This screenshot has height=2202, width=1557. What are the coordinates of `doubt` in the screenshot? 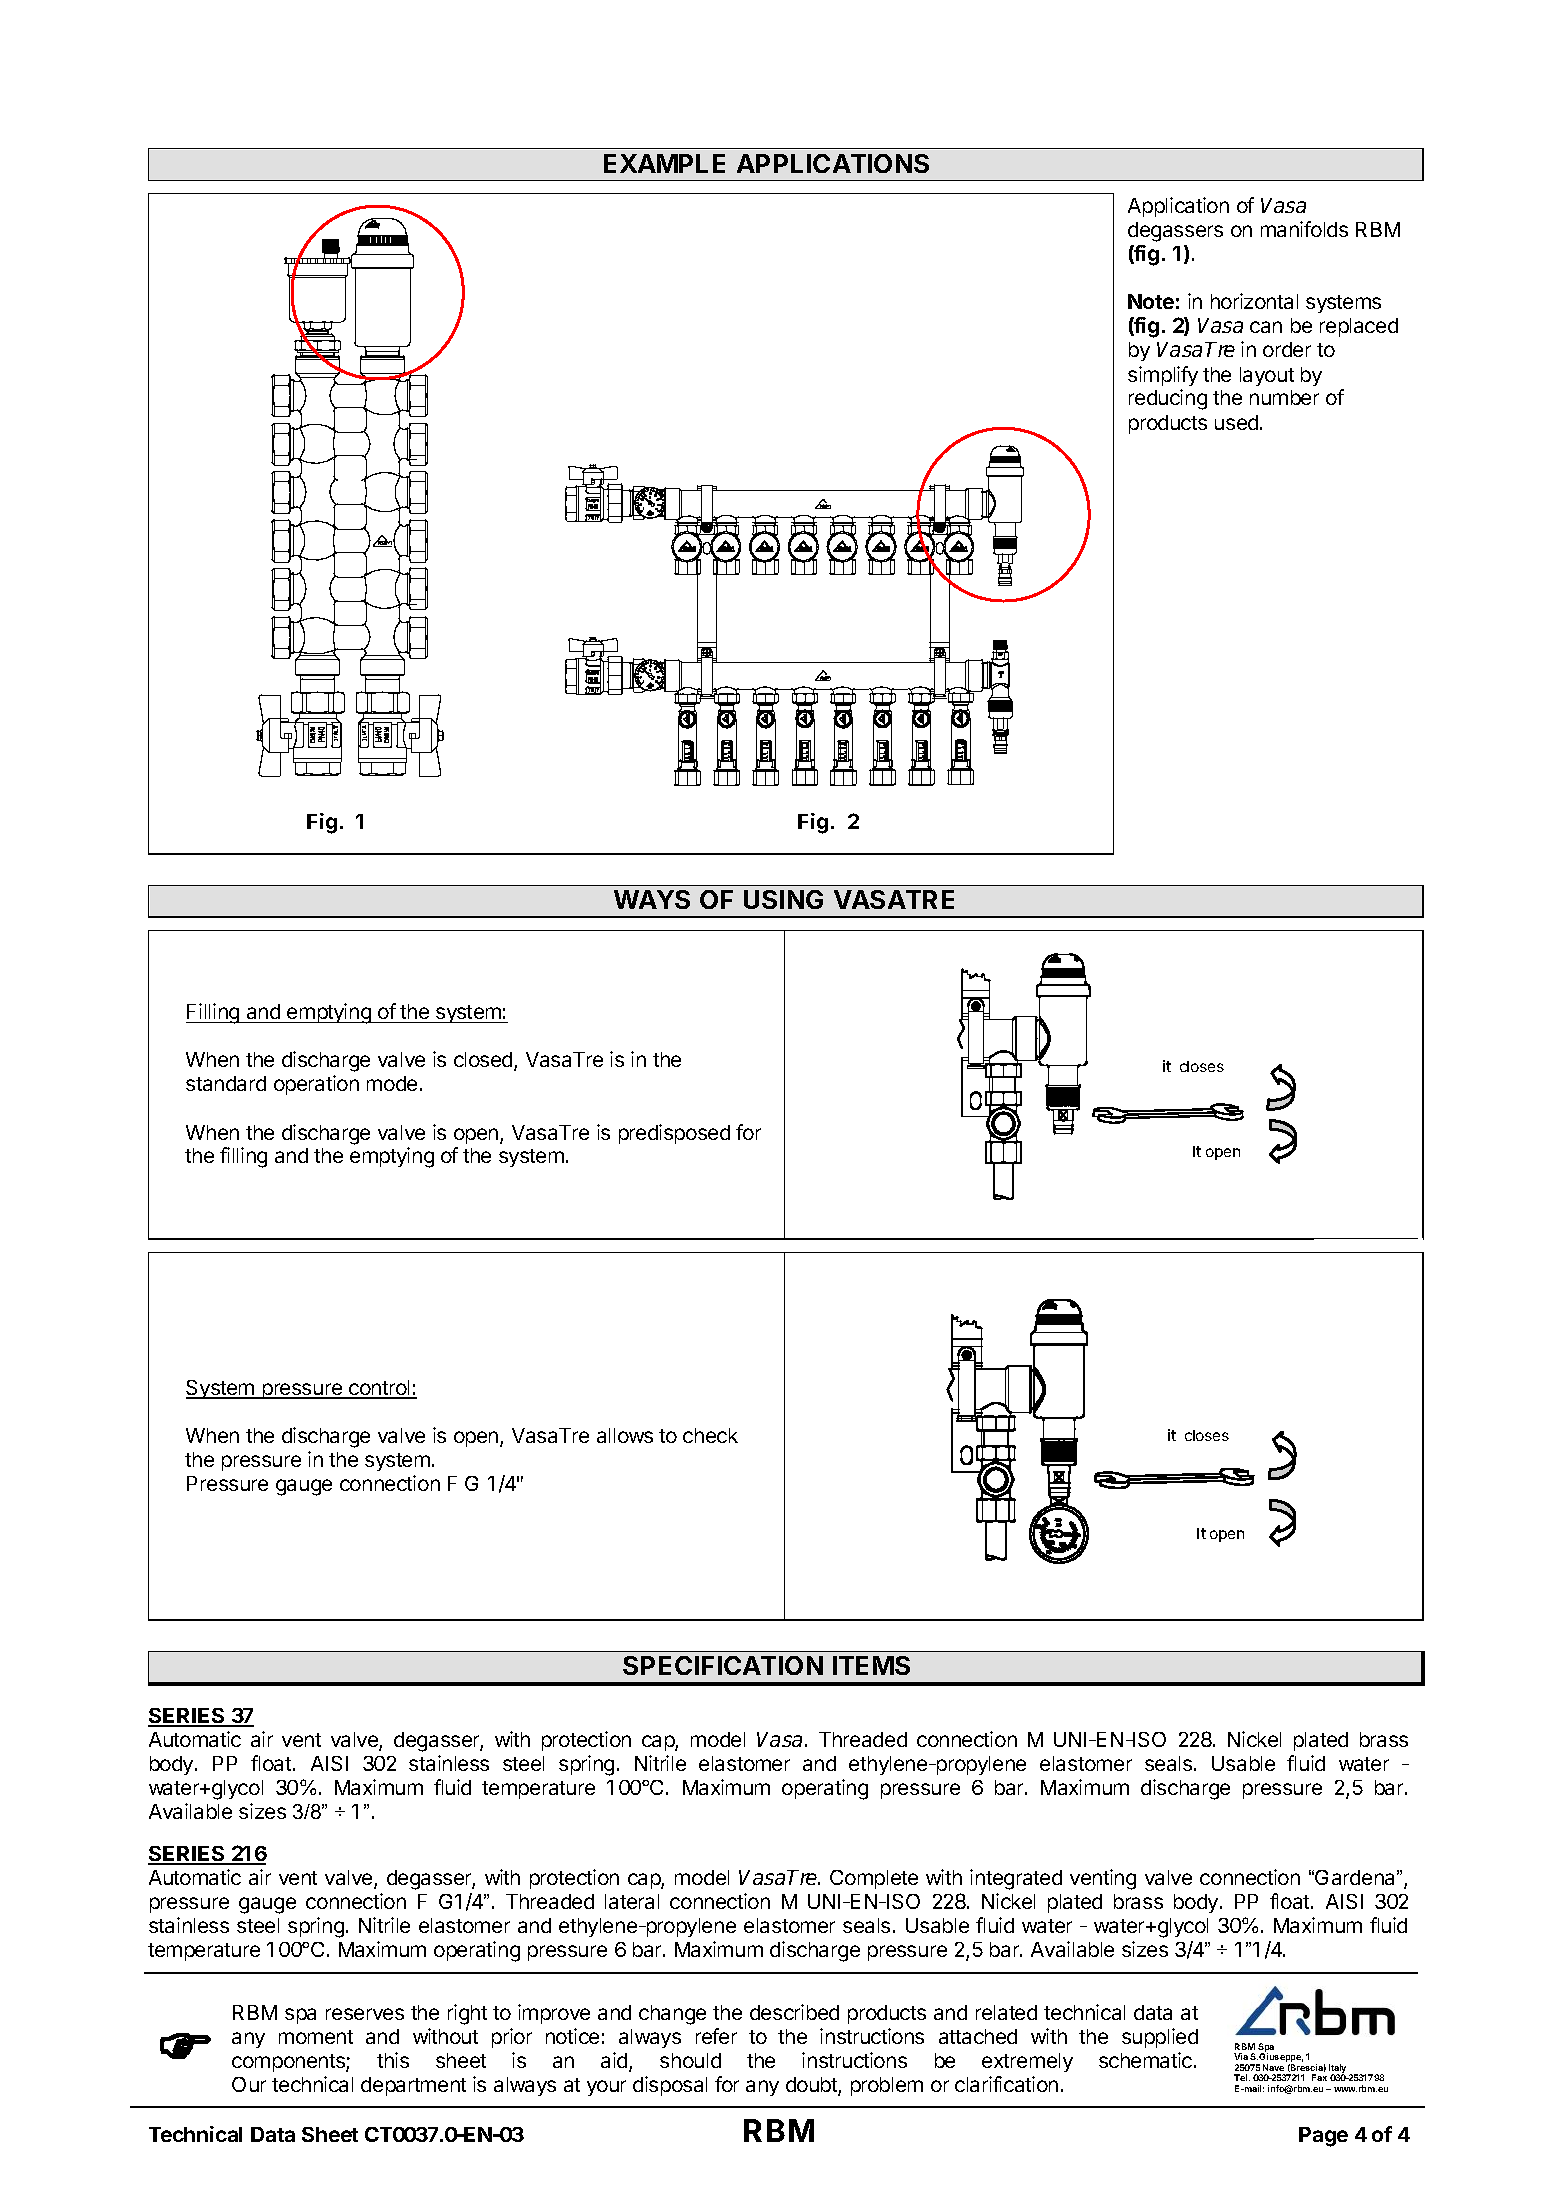 It's located at (812, 2086).
